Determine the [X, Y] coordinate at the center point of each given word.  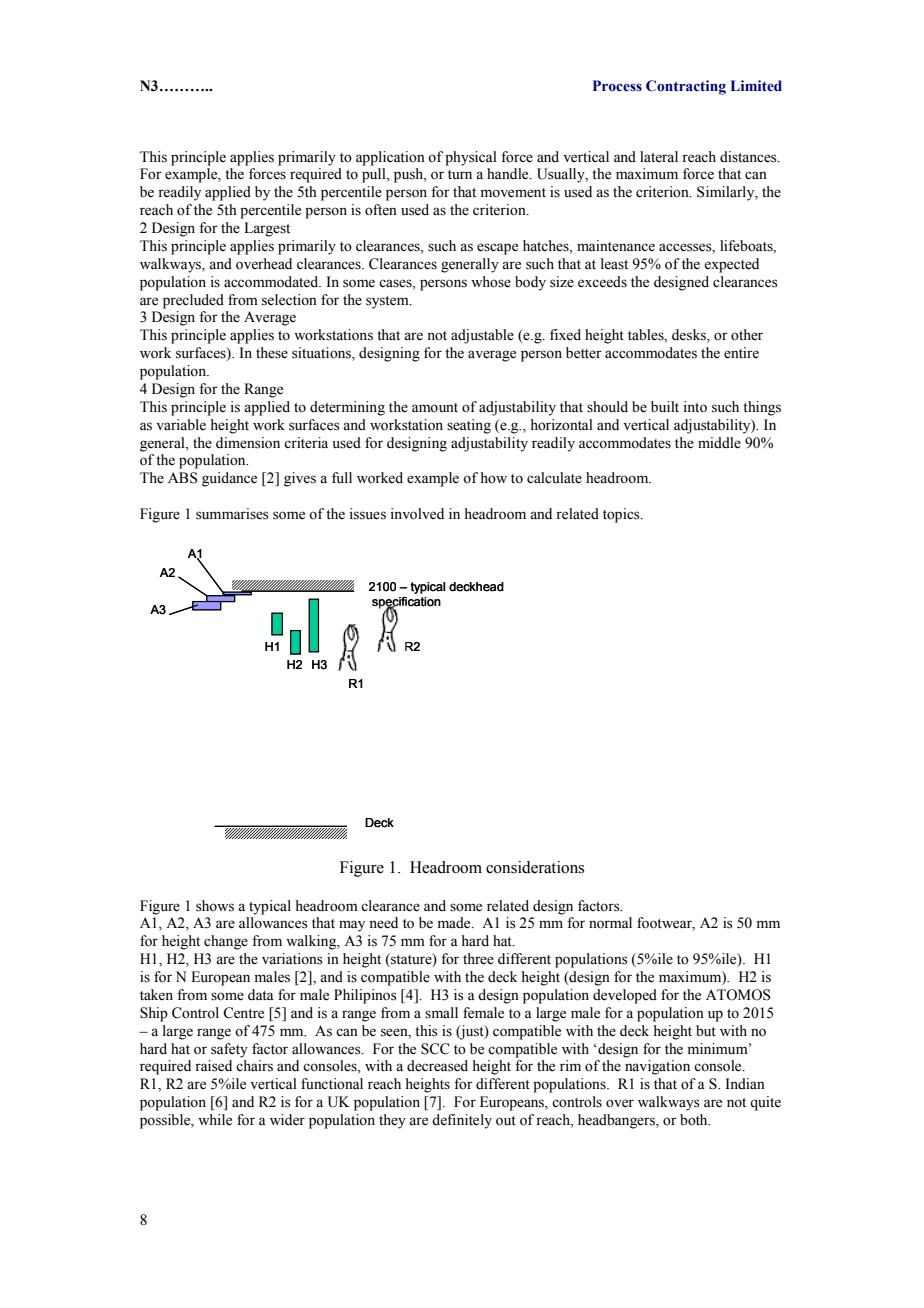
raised [213, 1066]
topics [622, 515]
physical [471, 158]
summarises [232, 514]
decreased [437, 1066]
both [695, 1120]
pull [375, 175]
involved [417, 514]
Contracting [686, 87]
